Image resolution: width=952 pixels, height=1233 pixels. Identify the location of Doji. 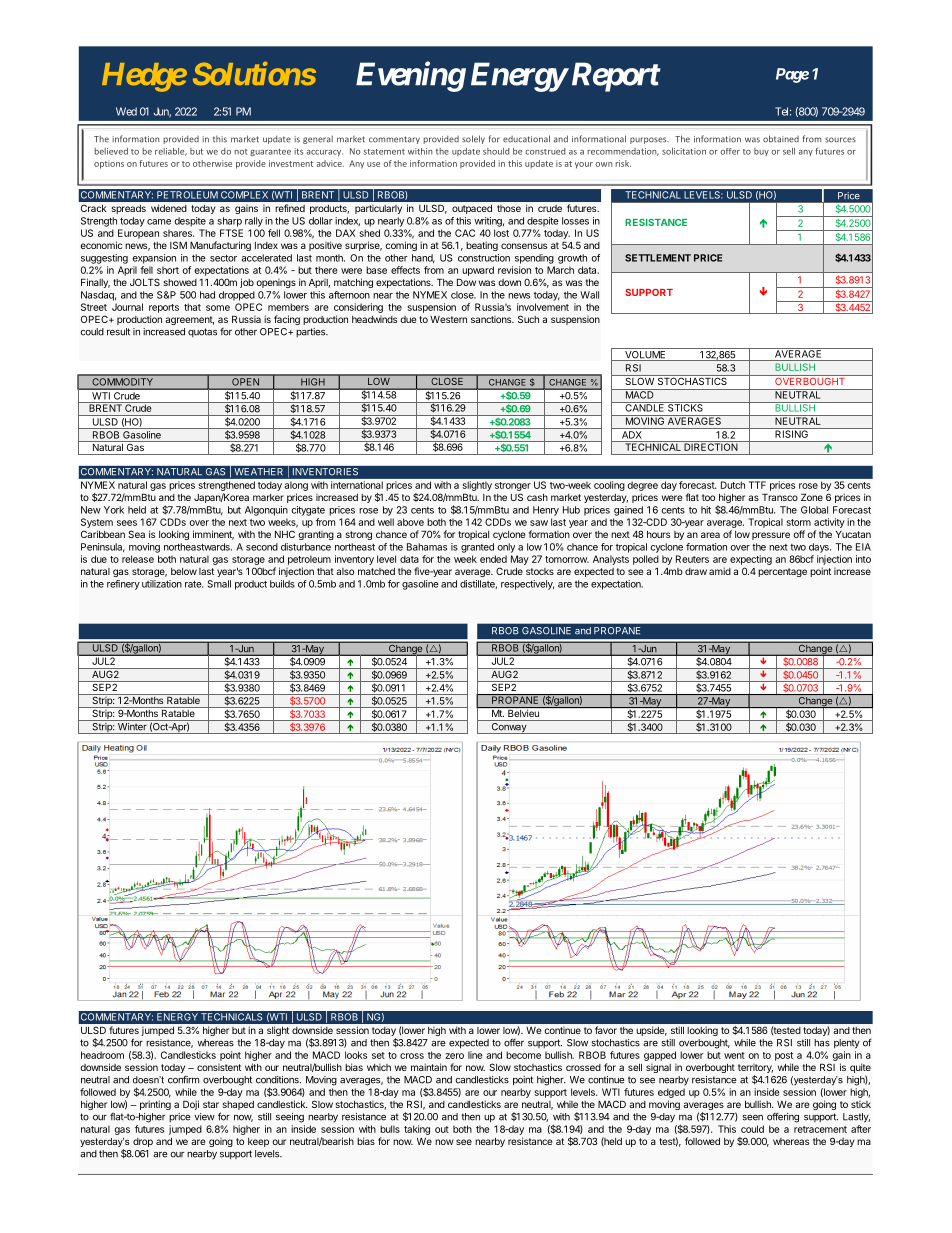
(191, 1105).
